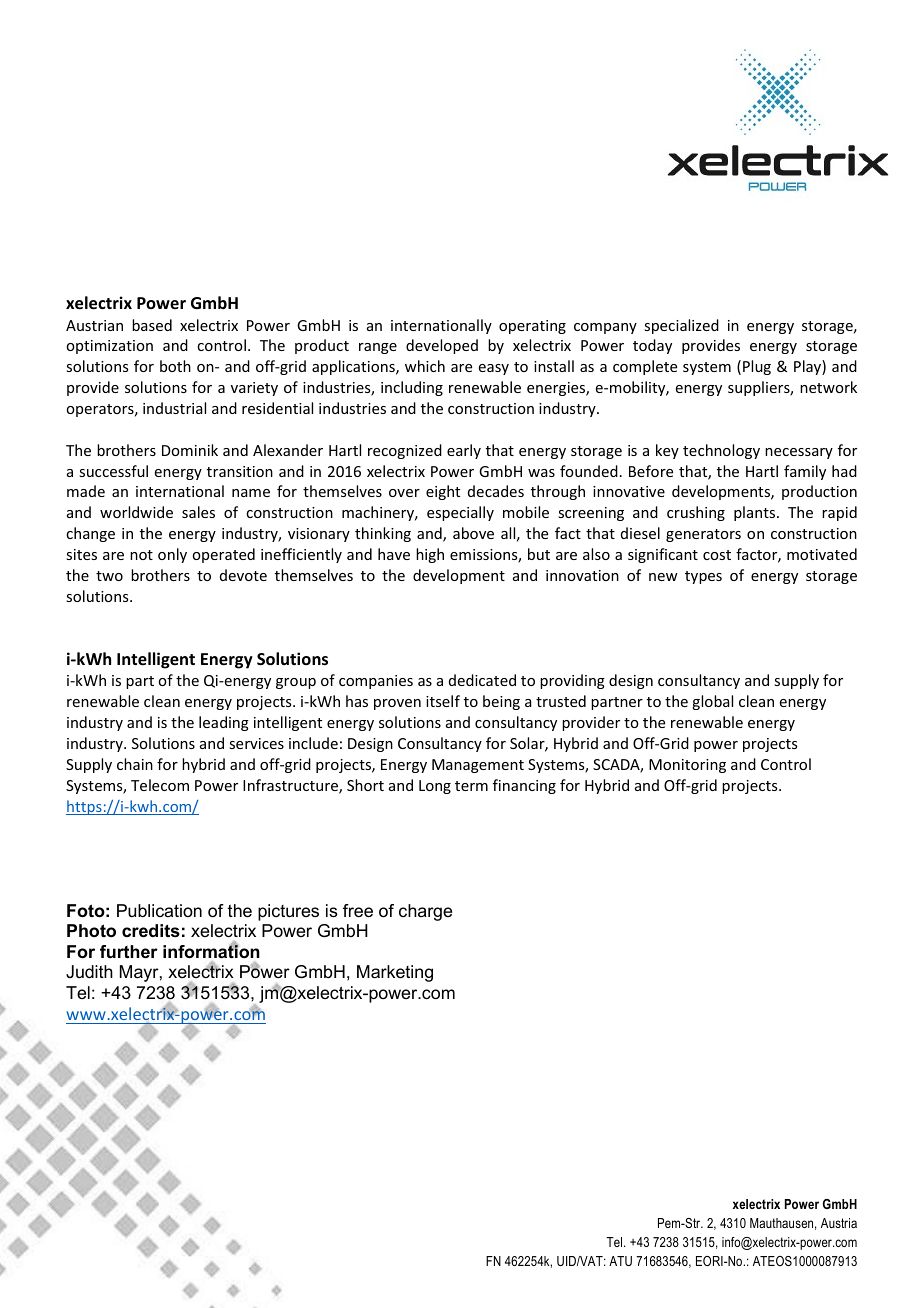  What do you see at coordinates (151, 931) in the screenshot?
I see `credits` at bounding box center [151, 931].
